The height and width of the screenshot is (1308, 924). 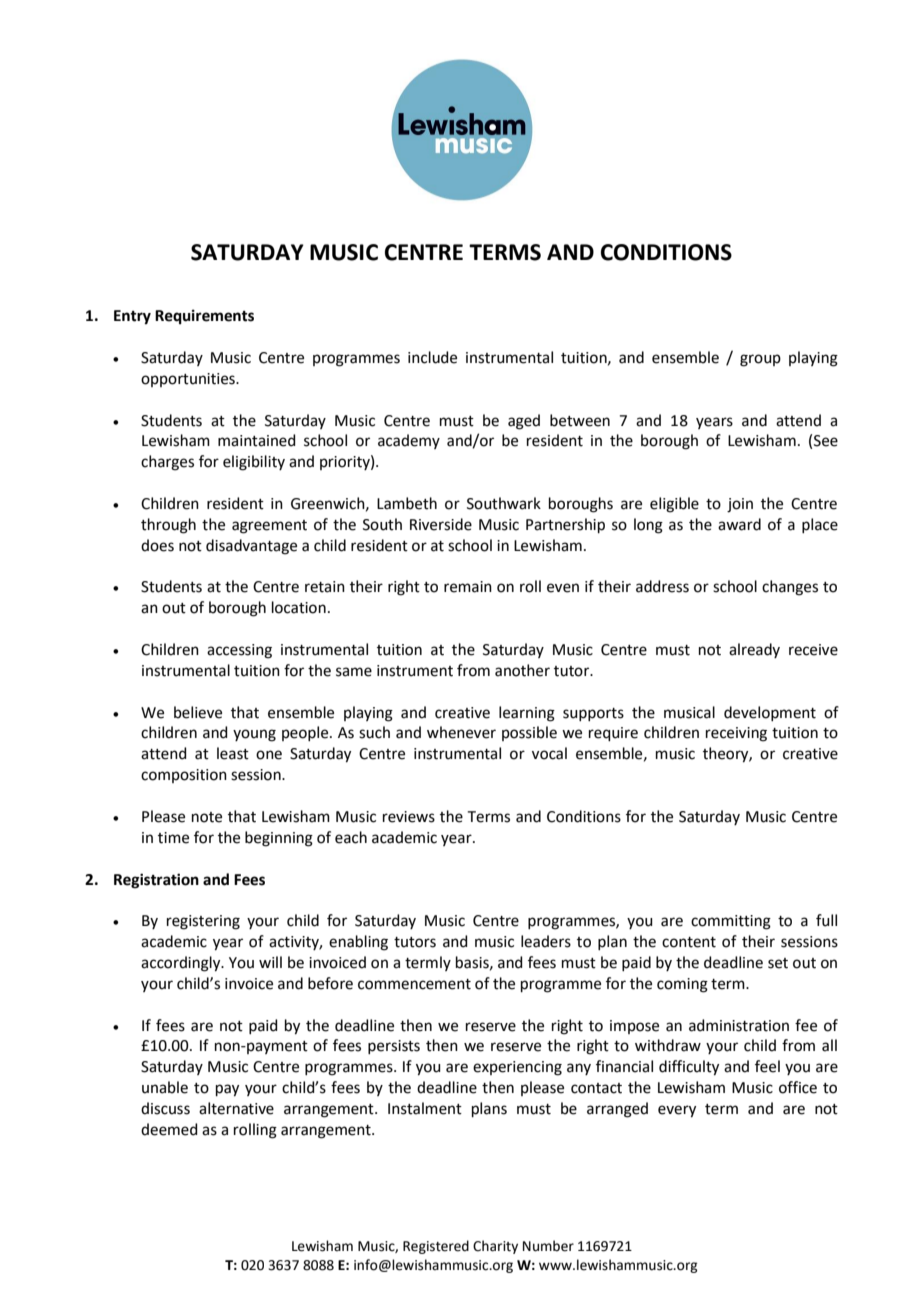 I want to click on include, so click(x=432, y=357).
